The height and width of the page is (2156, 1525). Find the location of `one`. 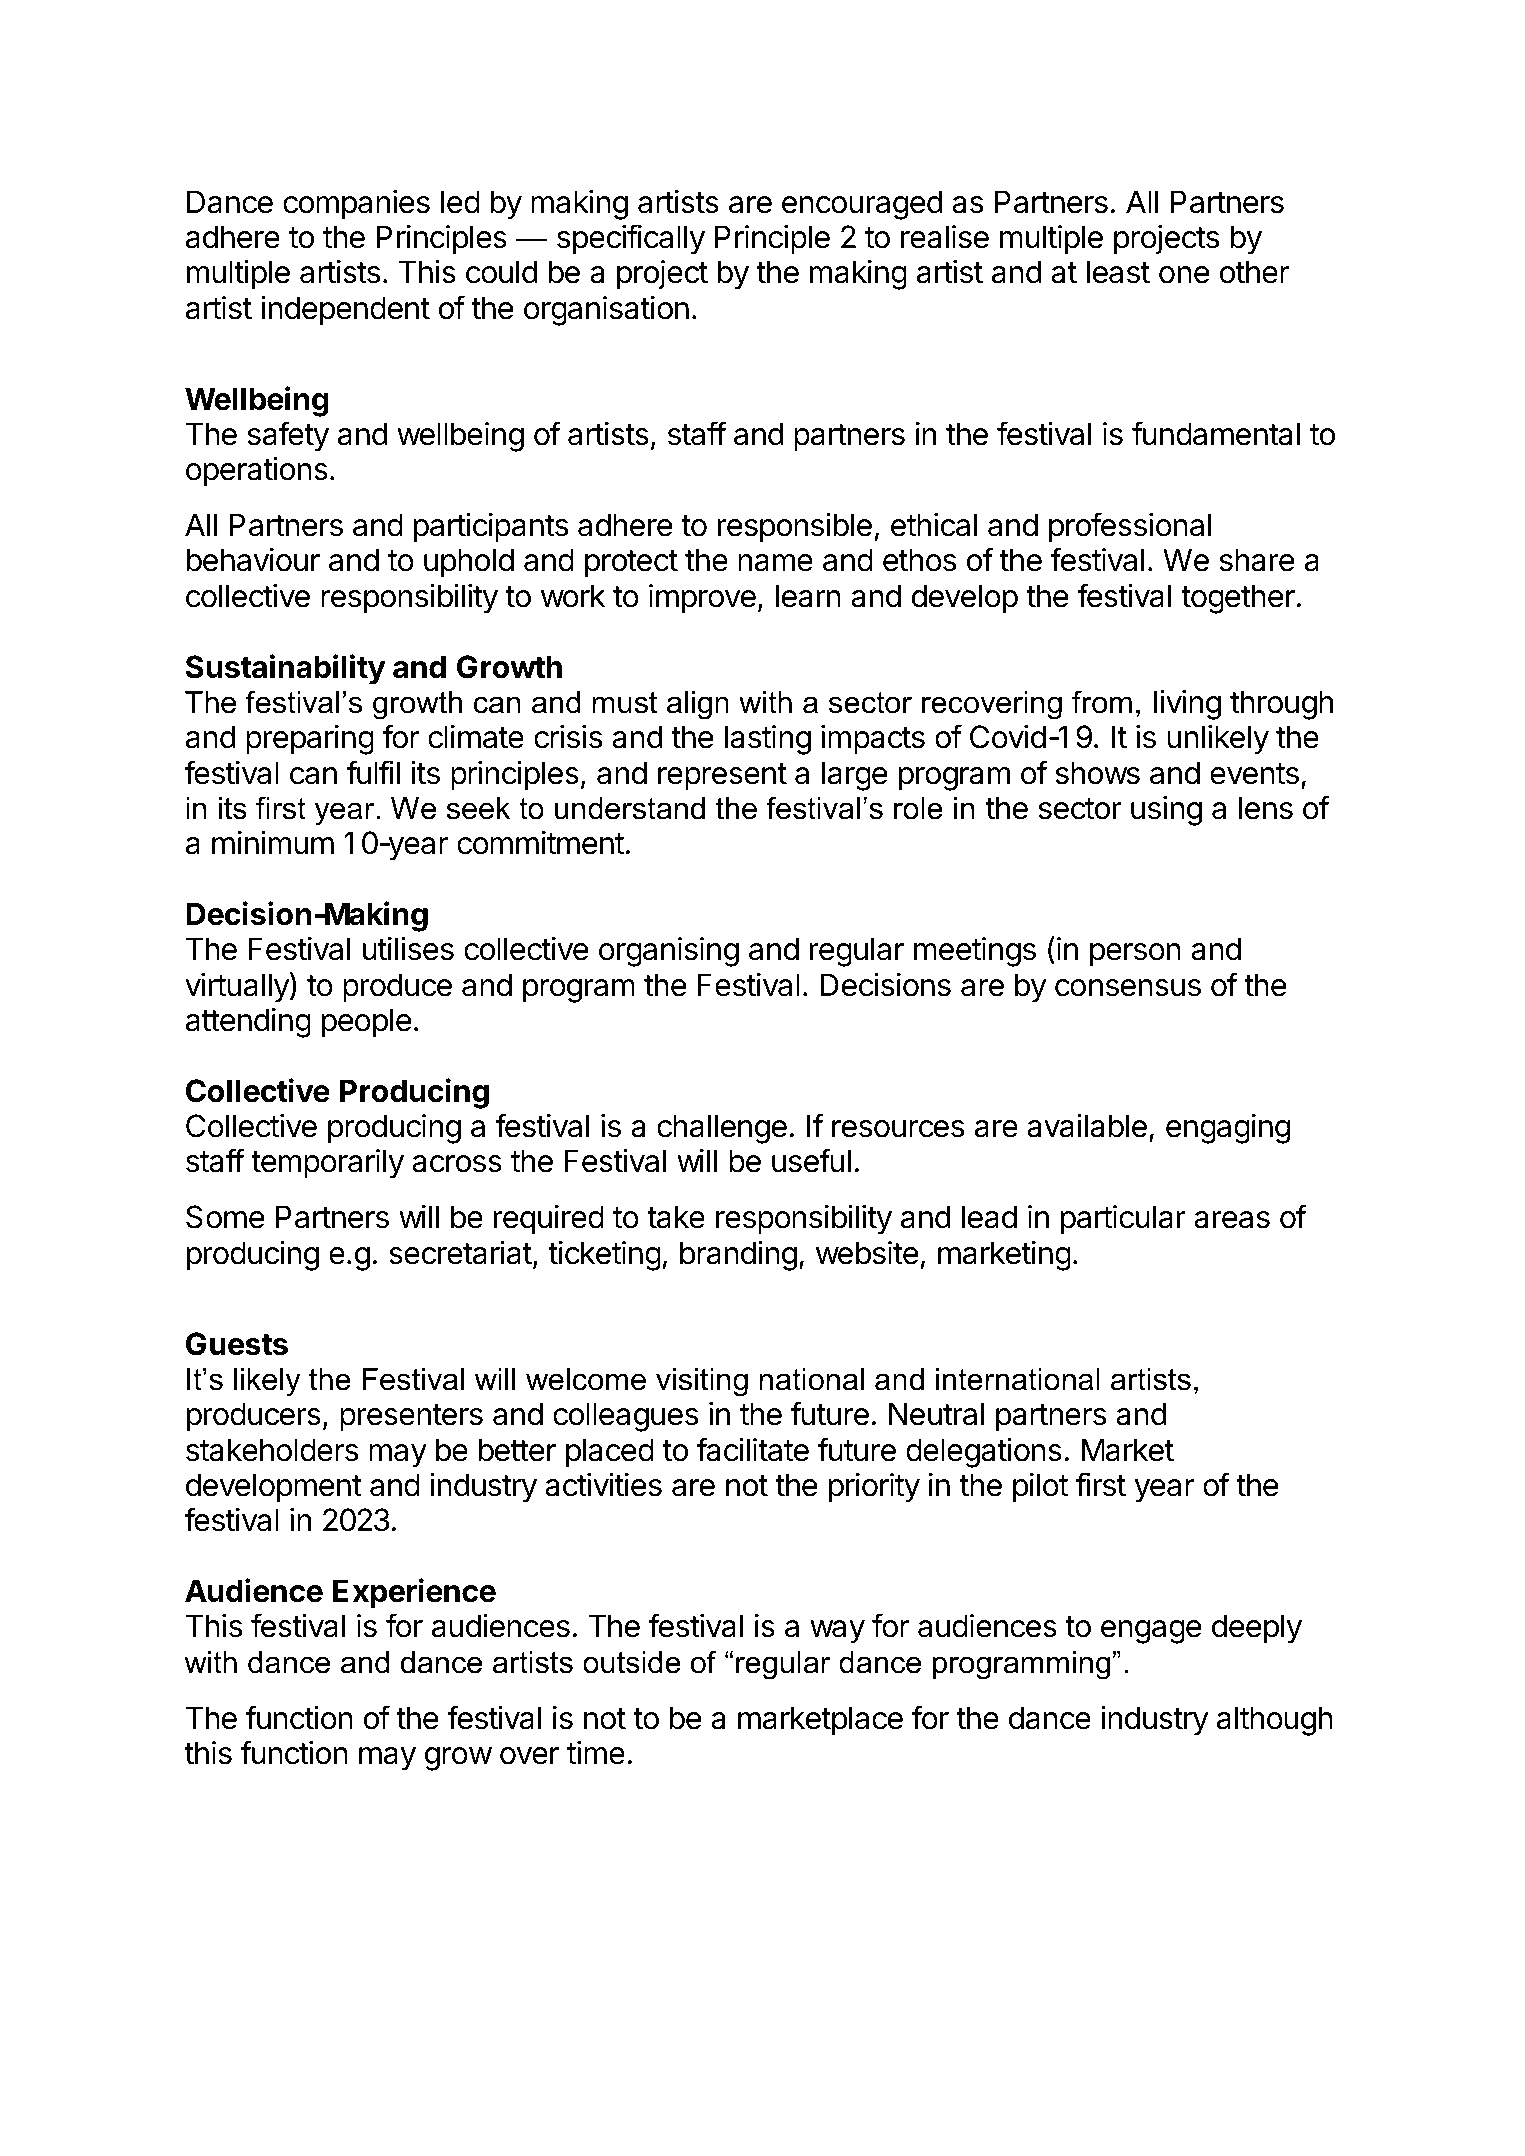

one is located at coordinates (1184, 275).
